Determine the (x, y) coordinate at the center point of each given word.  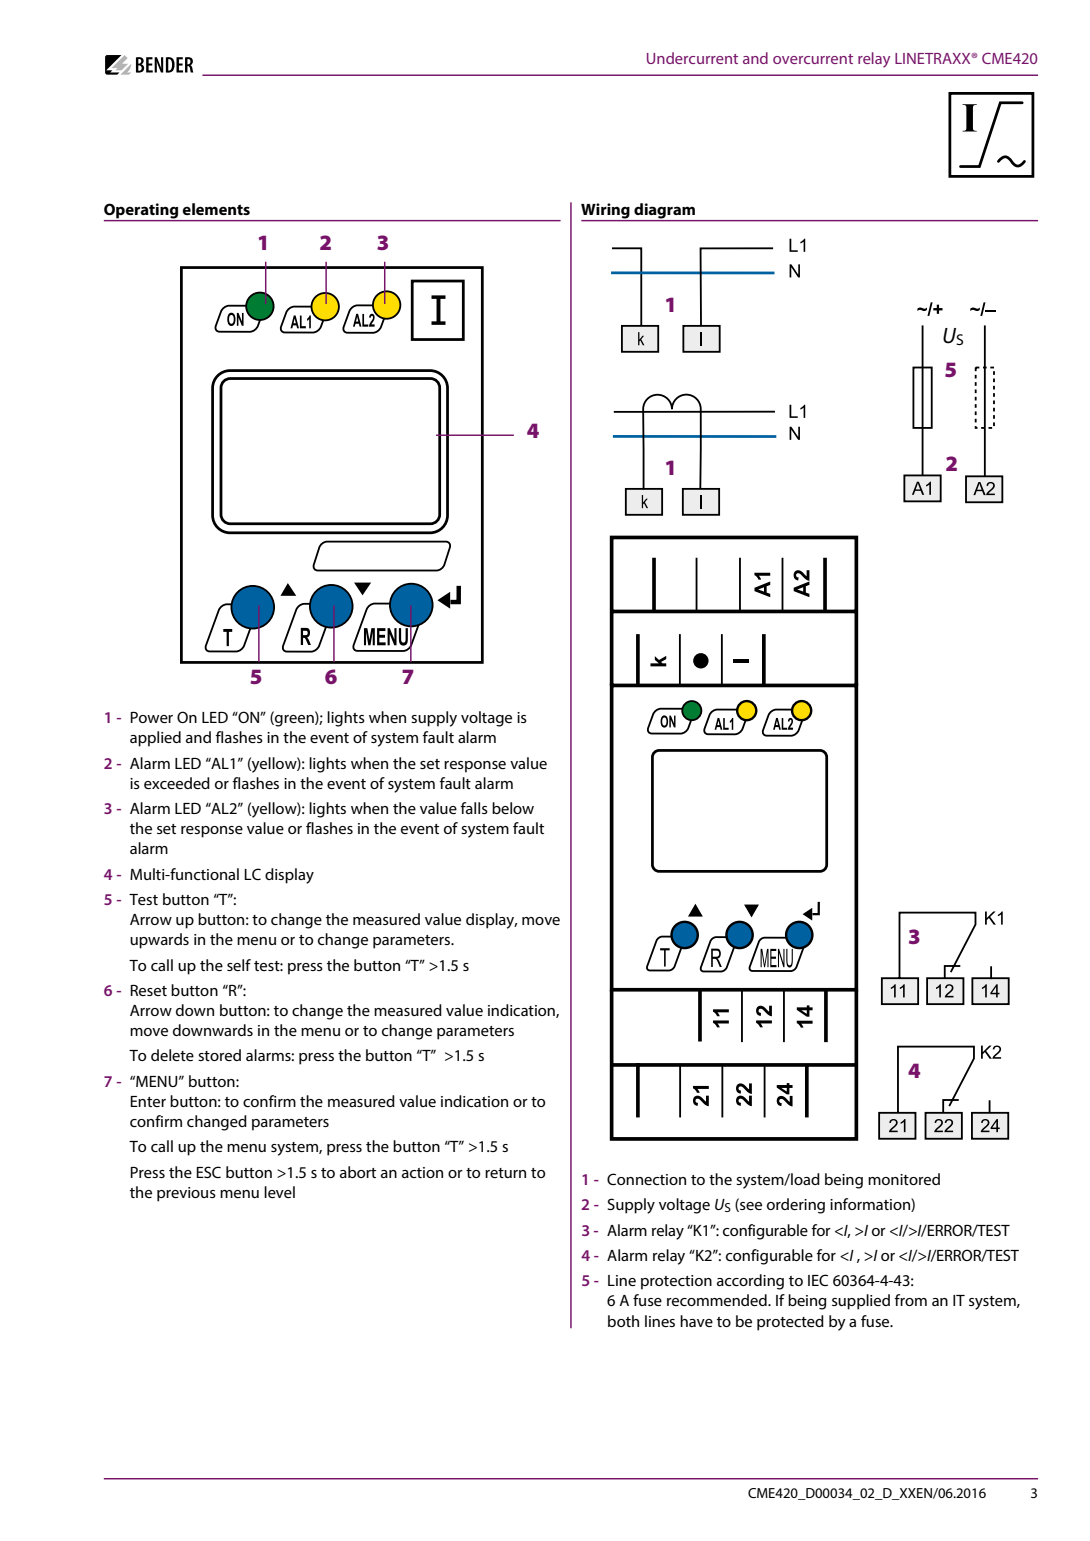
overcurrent (813, 59)
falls (474, 808)
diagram (665, 212)
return (505, 1173)
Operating (142, 212)
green (294, 721)
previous (186, 1194)
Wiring (606, 212)
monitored (904, 1179)
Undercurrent (692, 58)
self (239, 965)
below (513, 808)
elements (216, 209)
